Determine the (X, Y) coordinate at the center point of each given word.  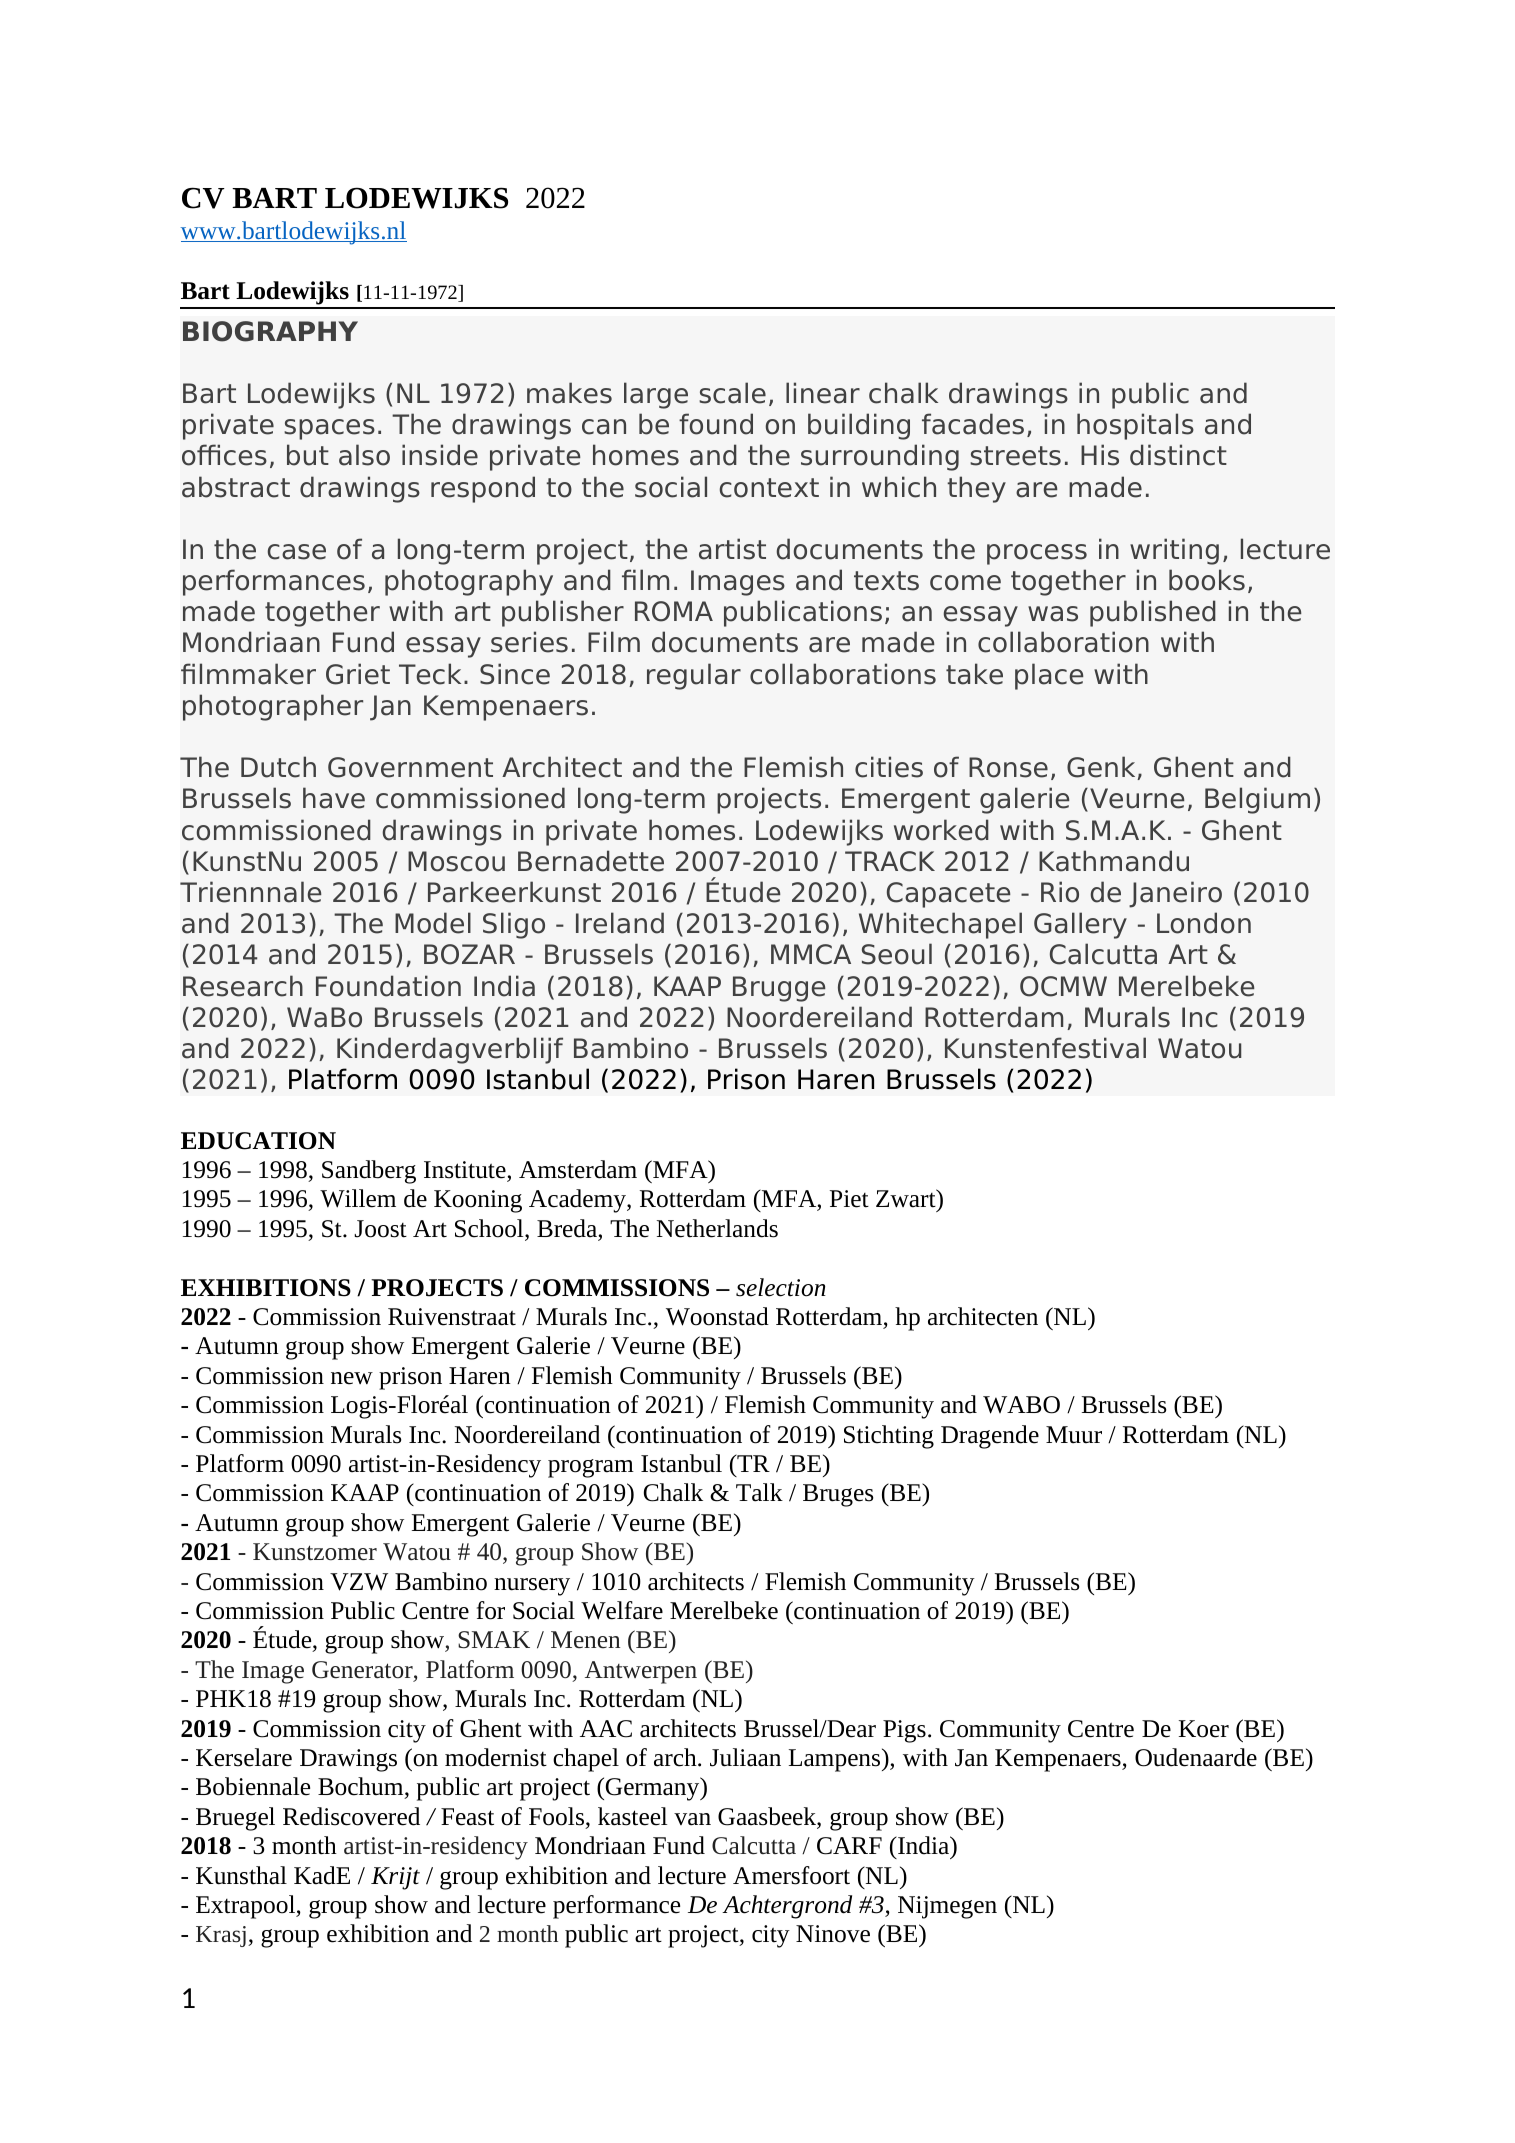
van (692, 1819)
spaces (329, 429)
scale (732, 393)
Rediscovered (351, 1816)
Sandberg (369, 1172)
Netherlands (717, 1228)
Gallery (1080, 925)
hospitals (1135, 426)
